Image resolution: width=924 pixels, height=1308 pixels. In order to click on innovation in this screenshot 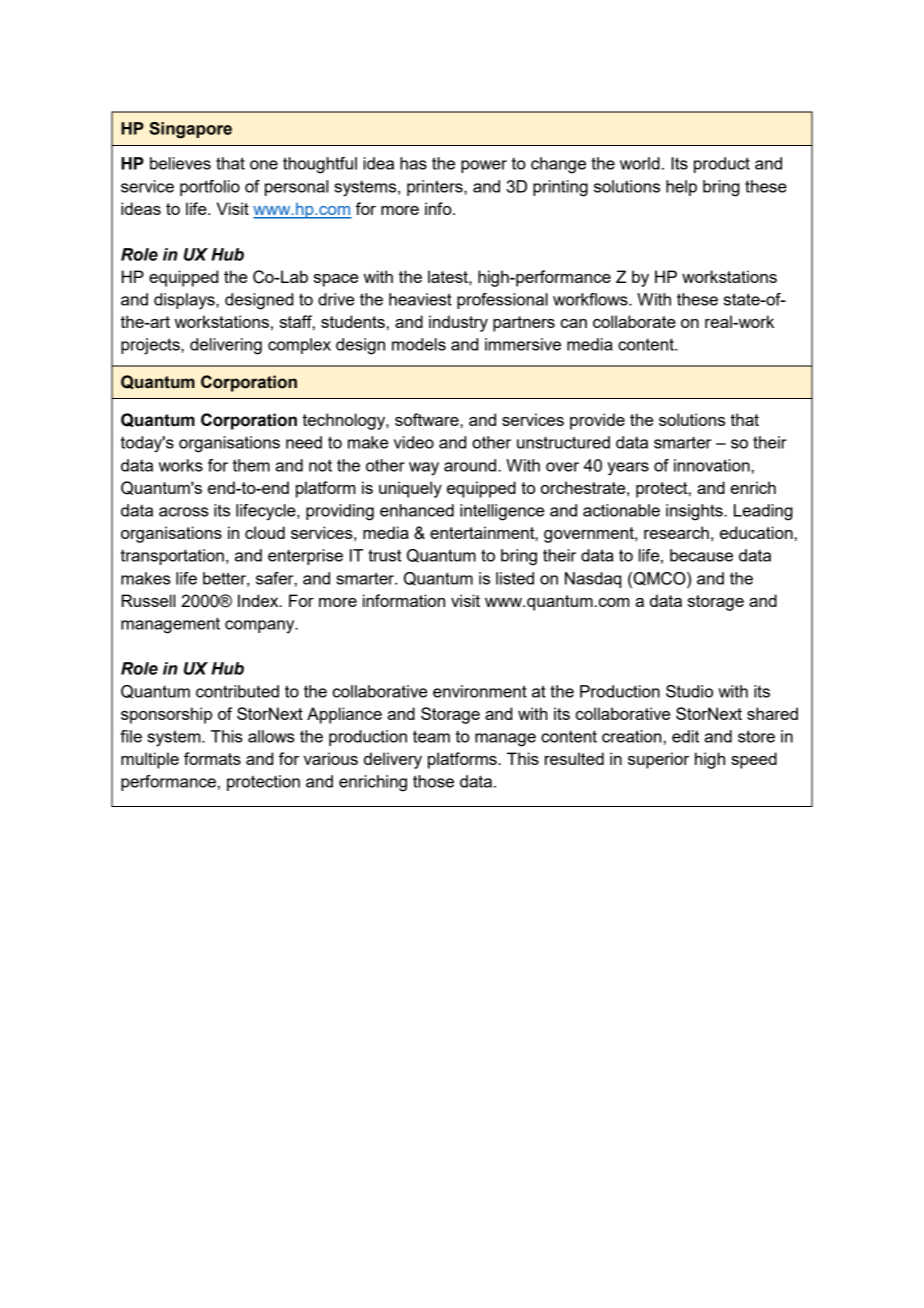, I will do `click(712, 465)`.
